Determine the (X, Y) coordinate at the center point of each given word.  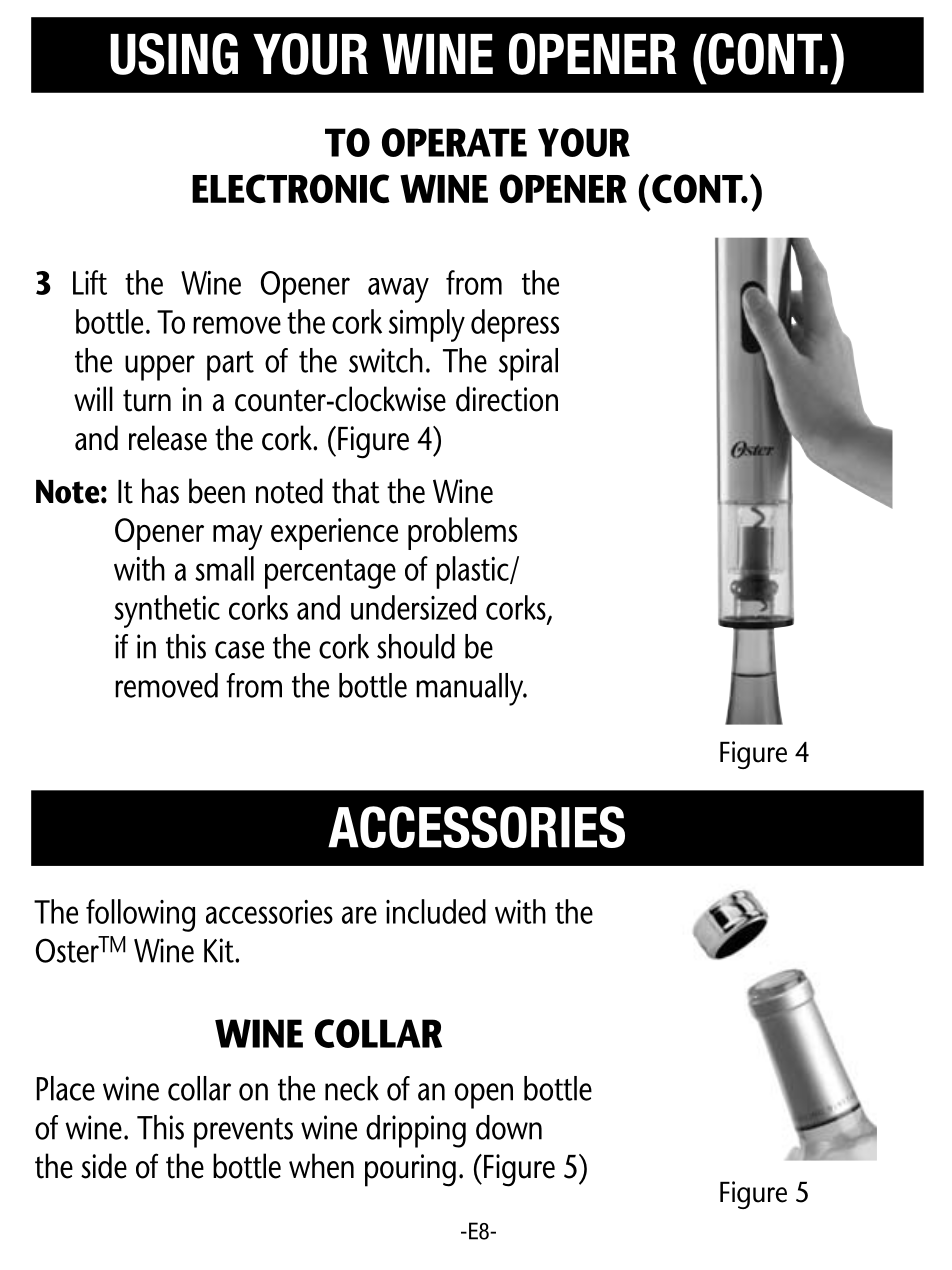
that (356, 491)
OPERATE (454, 142)
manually (471, 689)
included (436, 911)
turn (147, 400)
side (104, 1166)
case (239, 650)
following (140, 915)
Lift (90, 282)
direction (507, 399)
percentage (330, 574)
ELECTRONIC (291, 188)
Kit (220, 950)
